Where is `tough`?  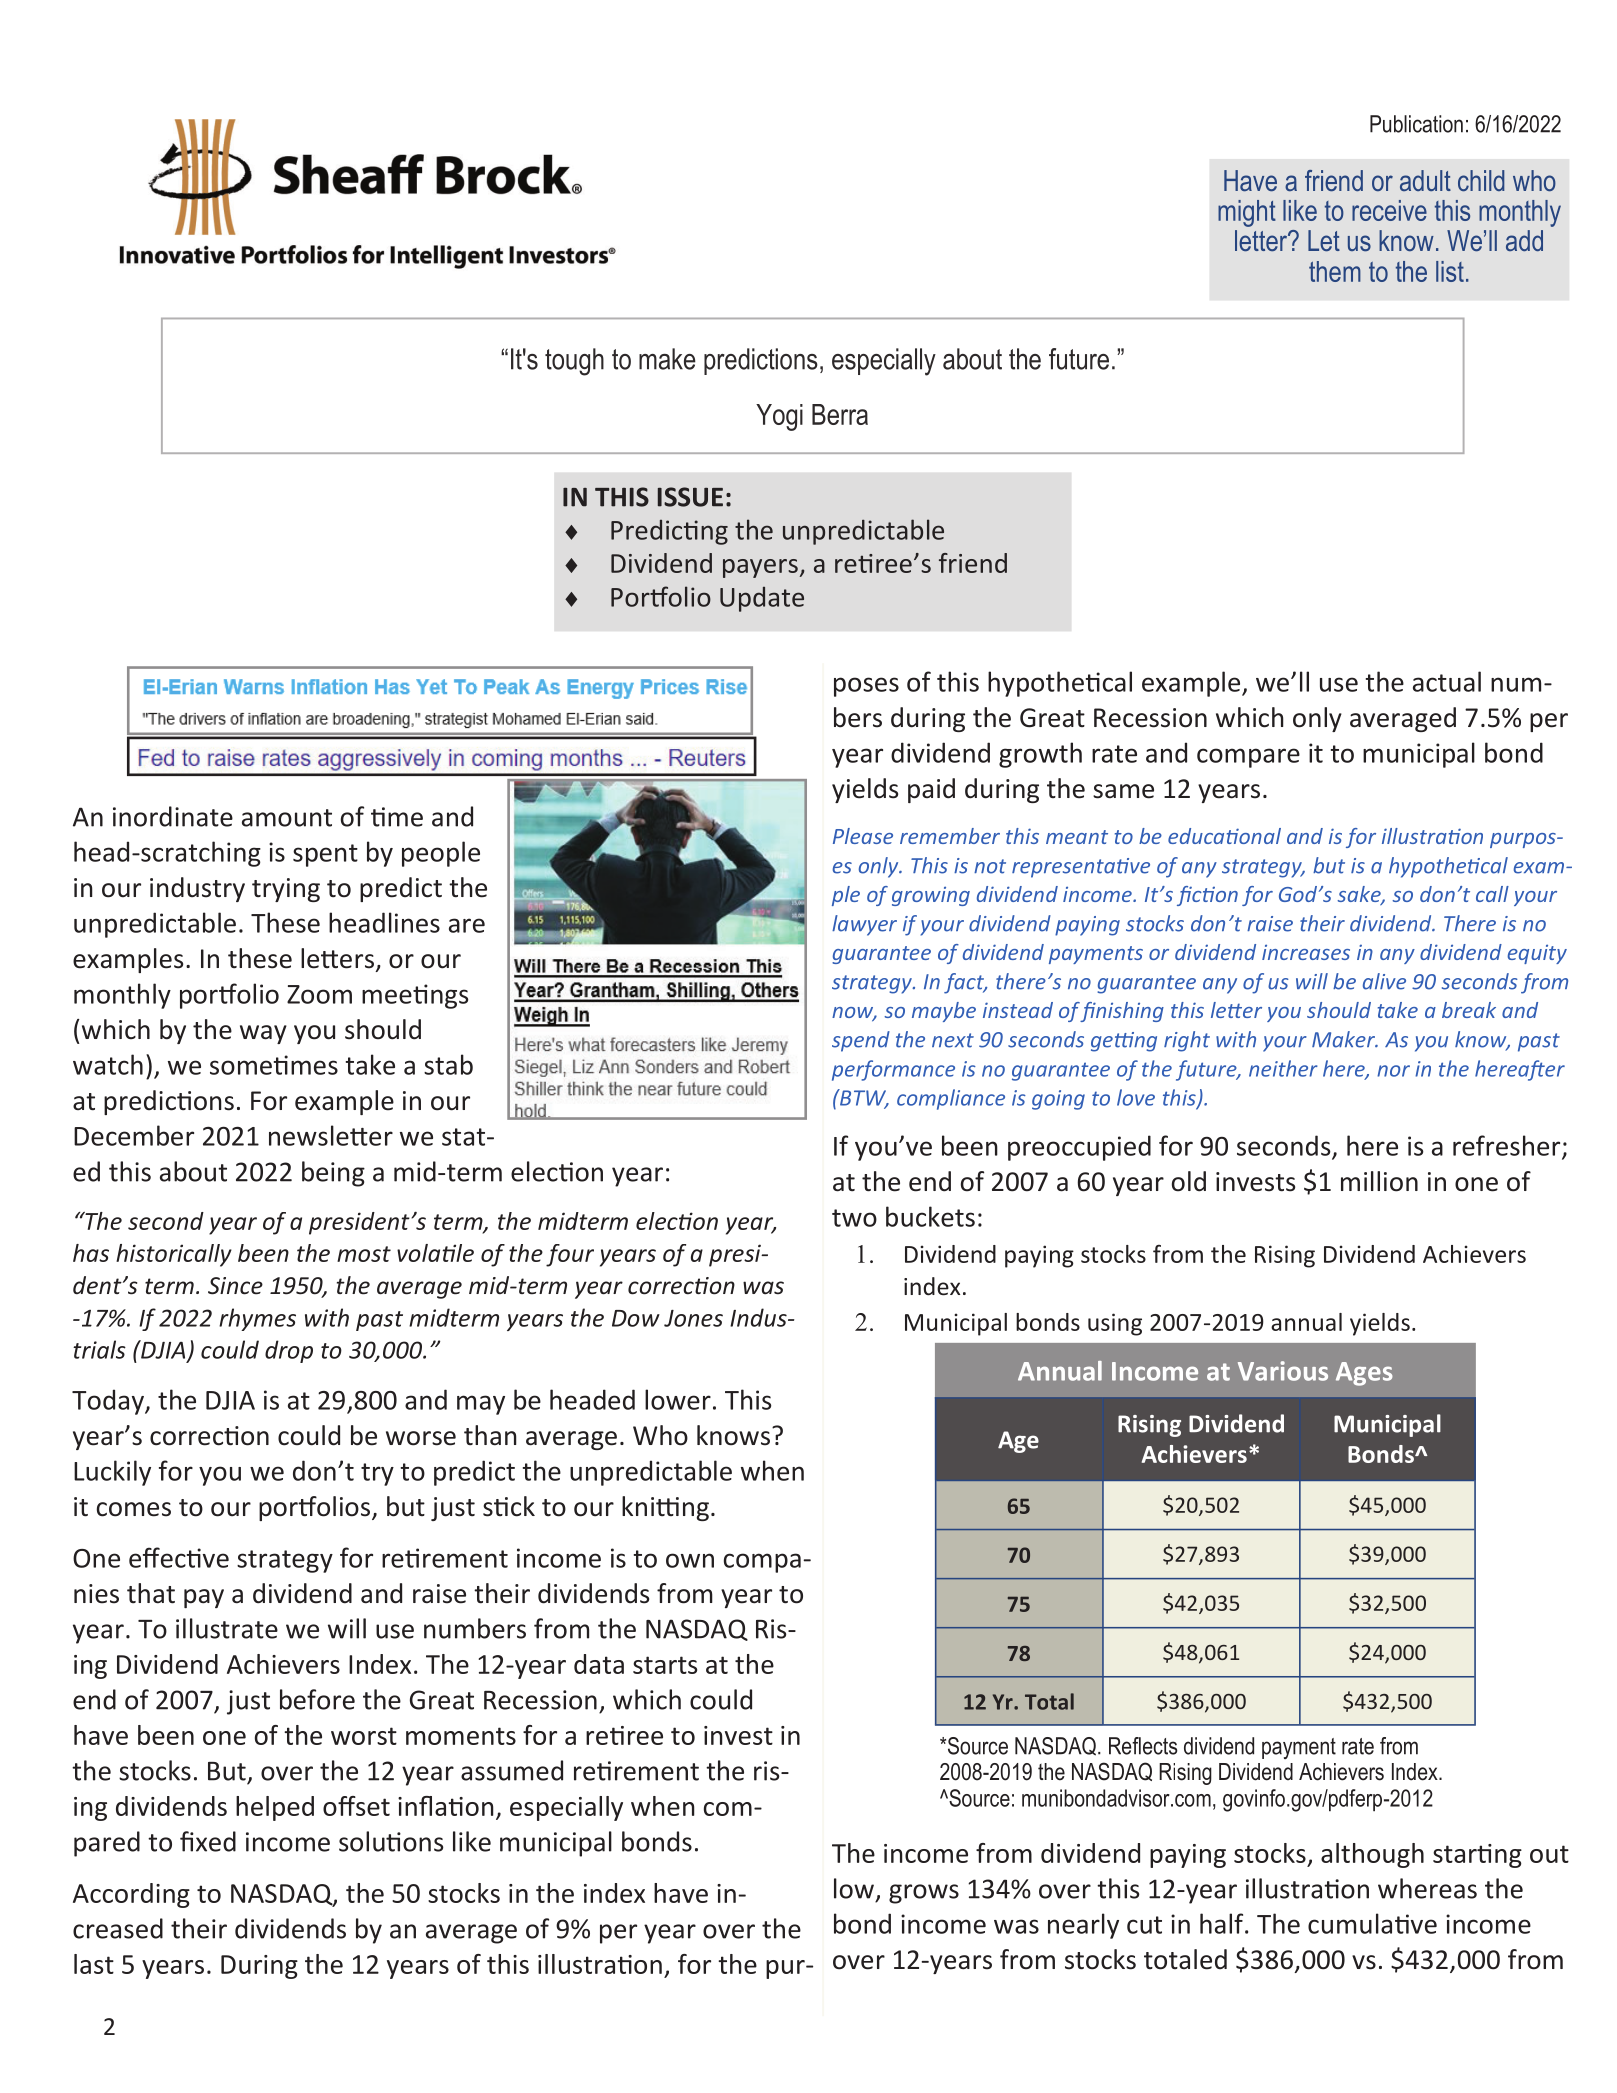 tough is located at coordinates (574, 362).
